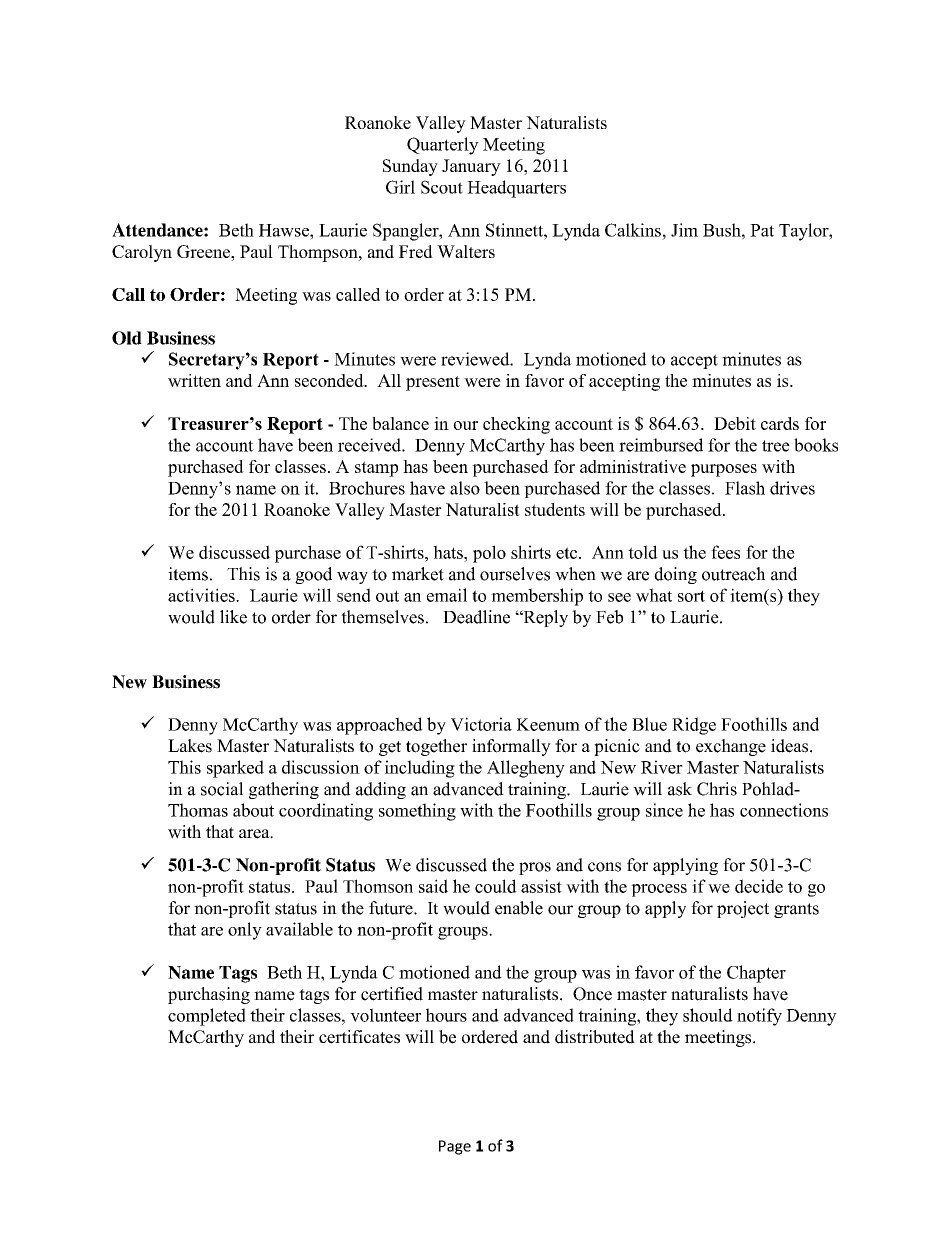 This document has width=952, height=1233. What do you see at coordinates (455, 1147) in the document?
I see `Page` at bounding box center [455, 1147].
